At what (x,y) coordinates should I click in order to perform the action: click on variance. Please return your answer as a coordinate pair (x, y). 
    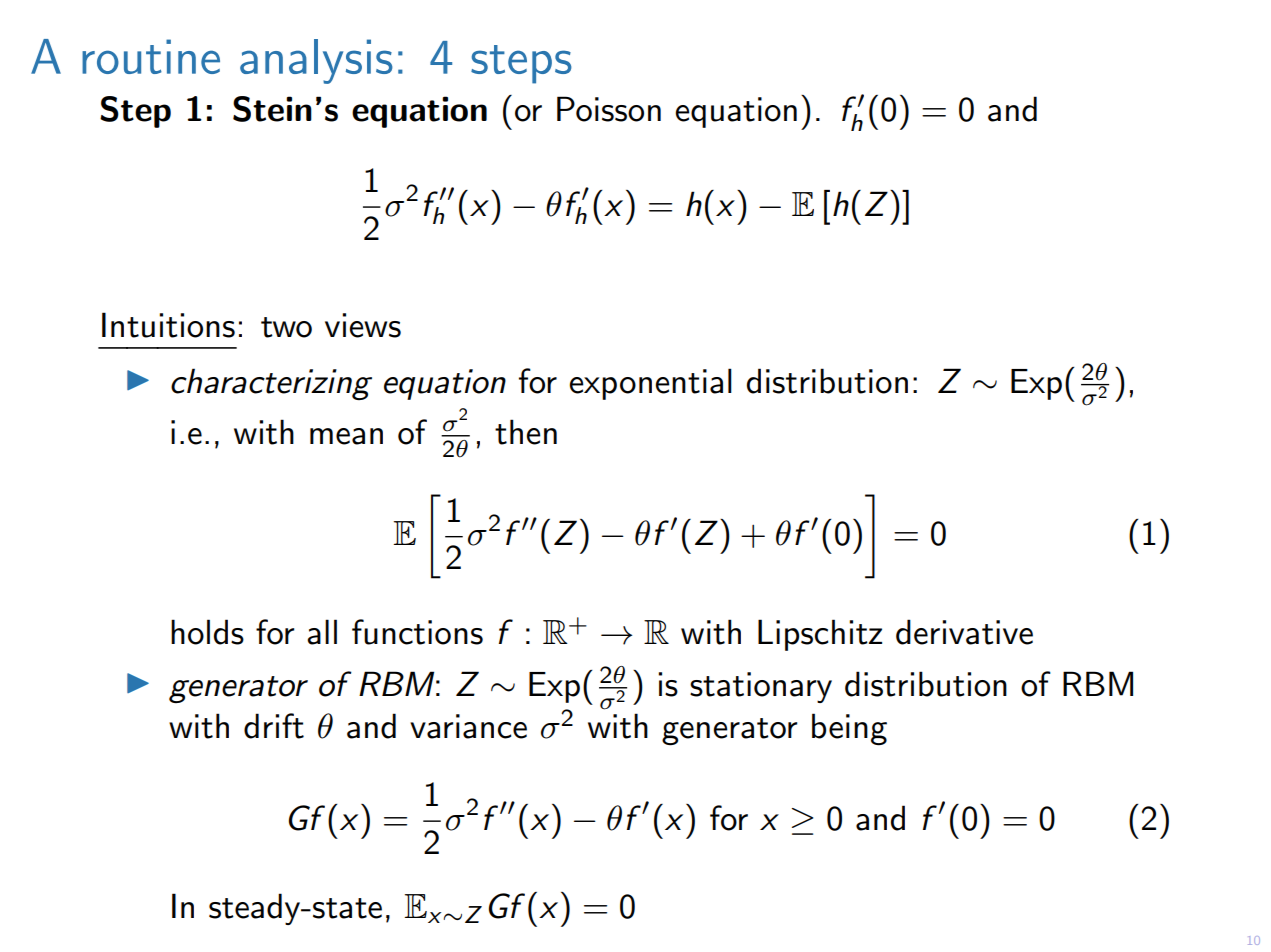
    Looking at the image, I should click on (468, 726).
